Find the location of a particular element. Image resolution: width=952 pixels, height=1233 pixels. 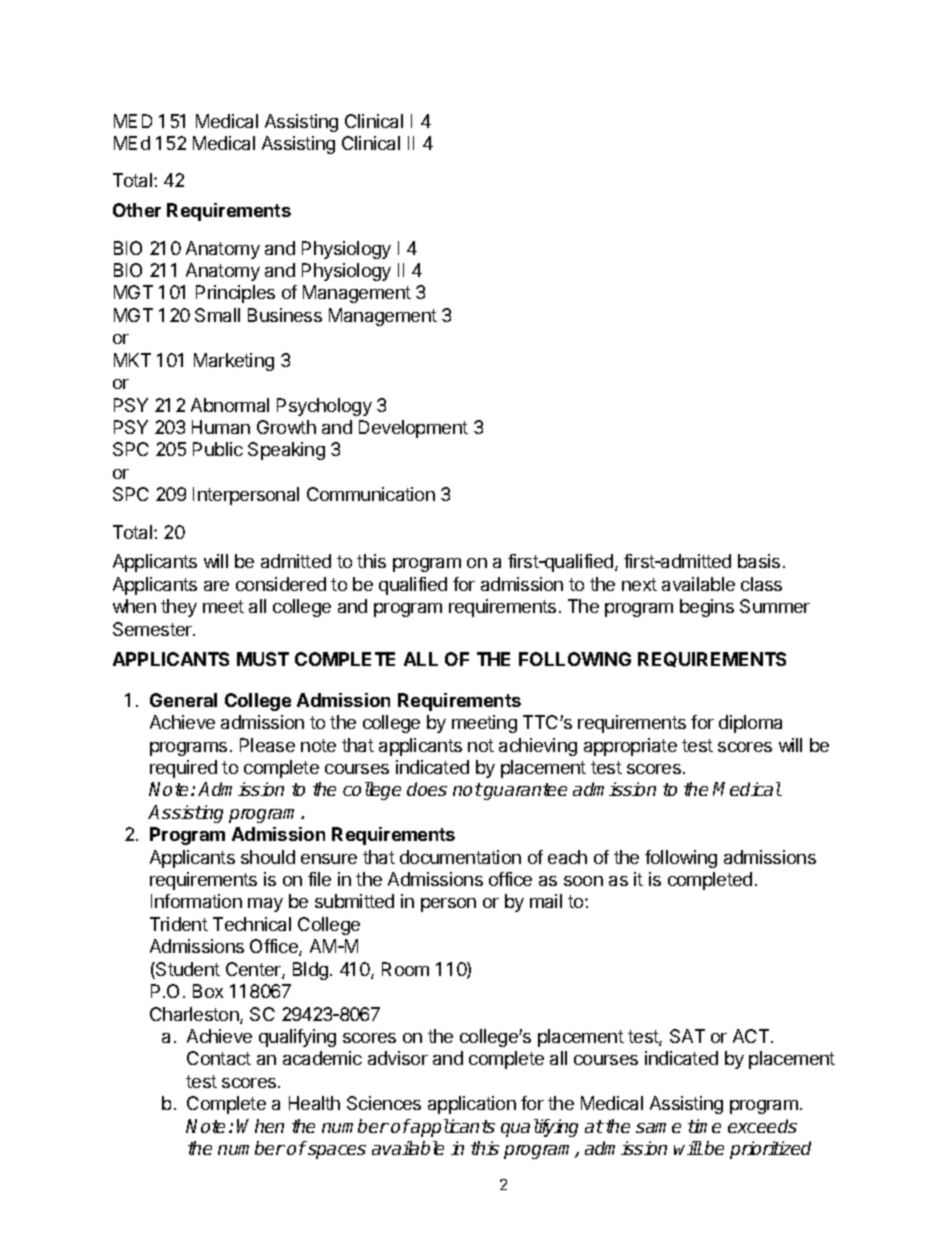

application is located at coordinates (472, 1105).
